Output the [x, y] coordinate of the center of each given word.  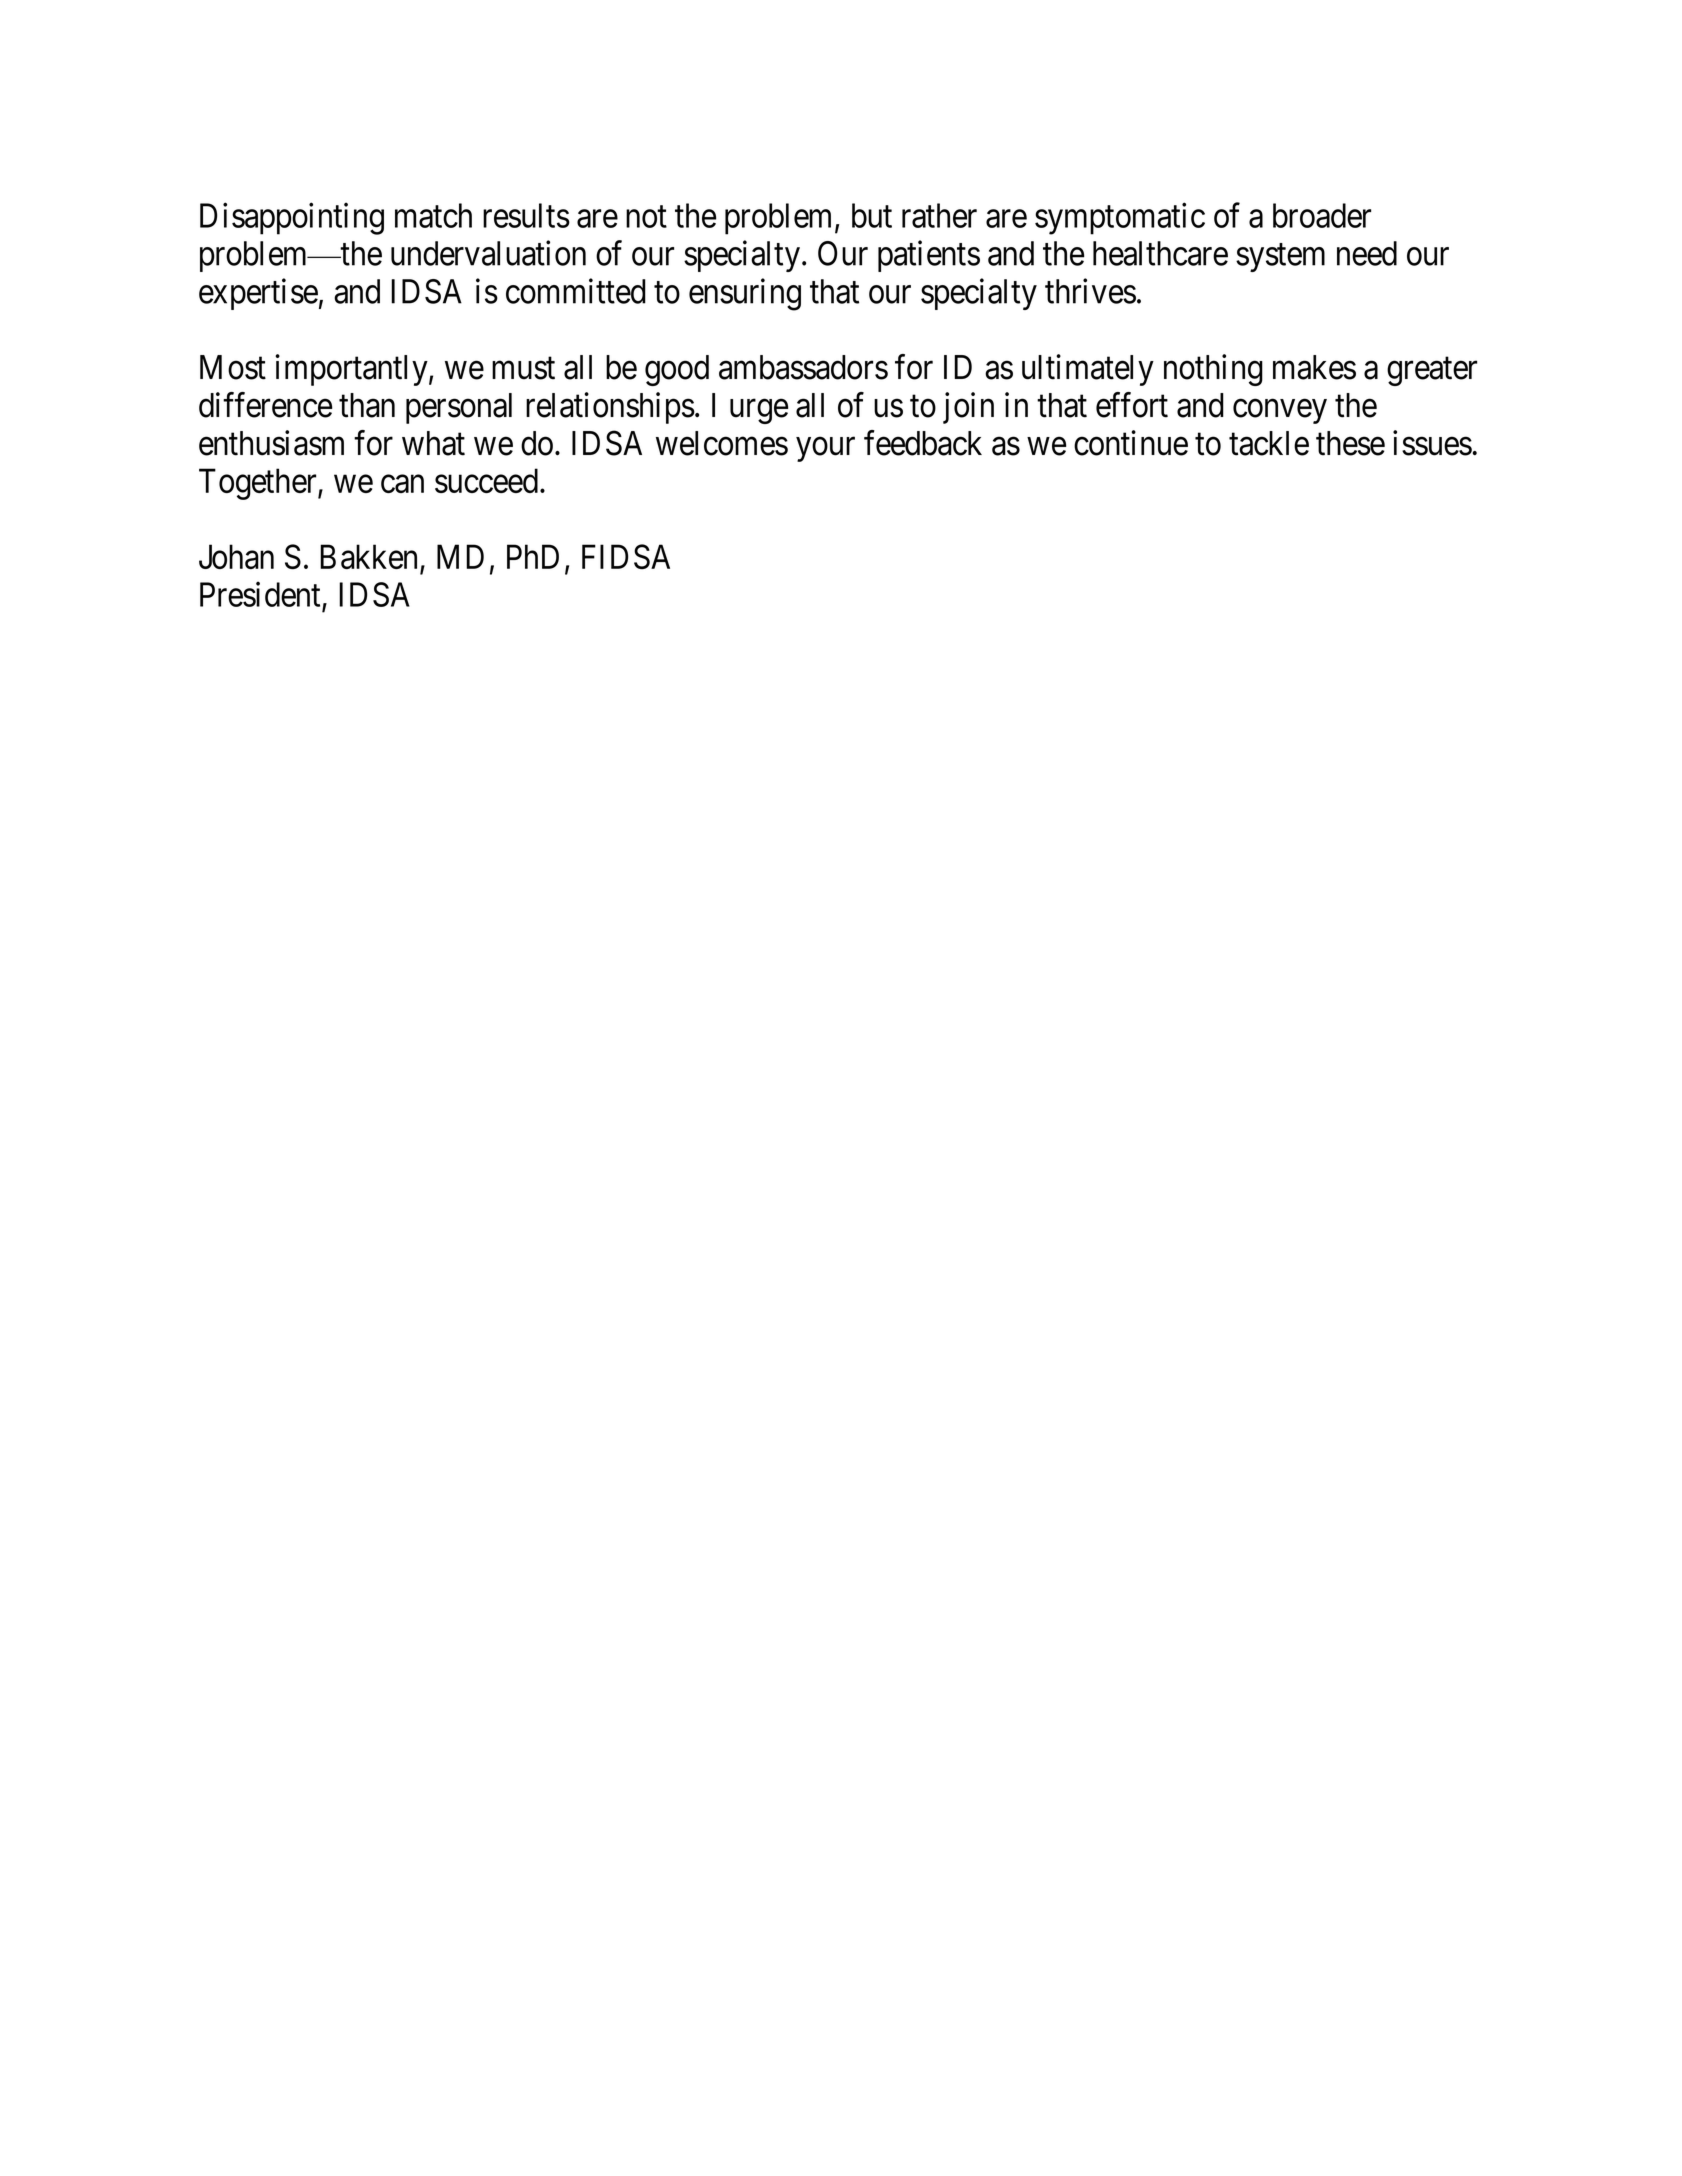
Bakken [368, 556]
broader [1322, 215]
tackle [1269, 443]
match [433, 215]
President [260, 594]
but [872, 215]
